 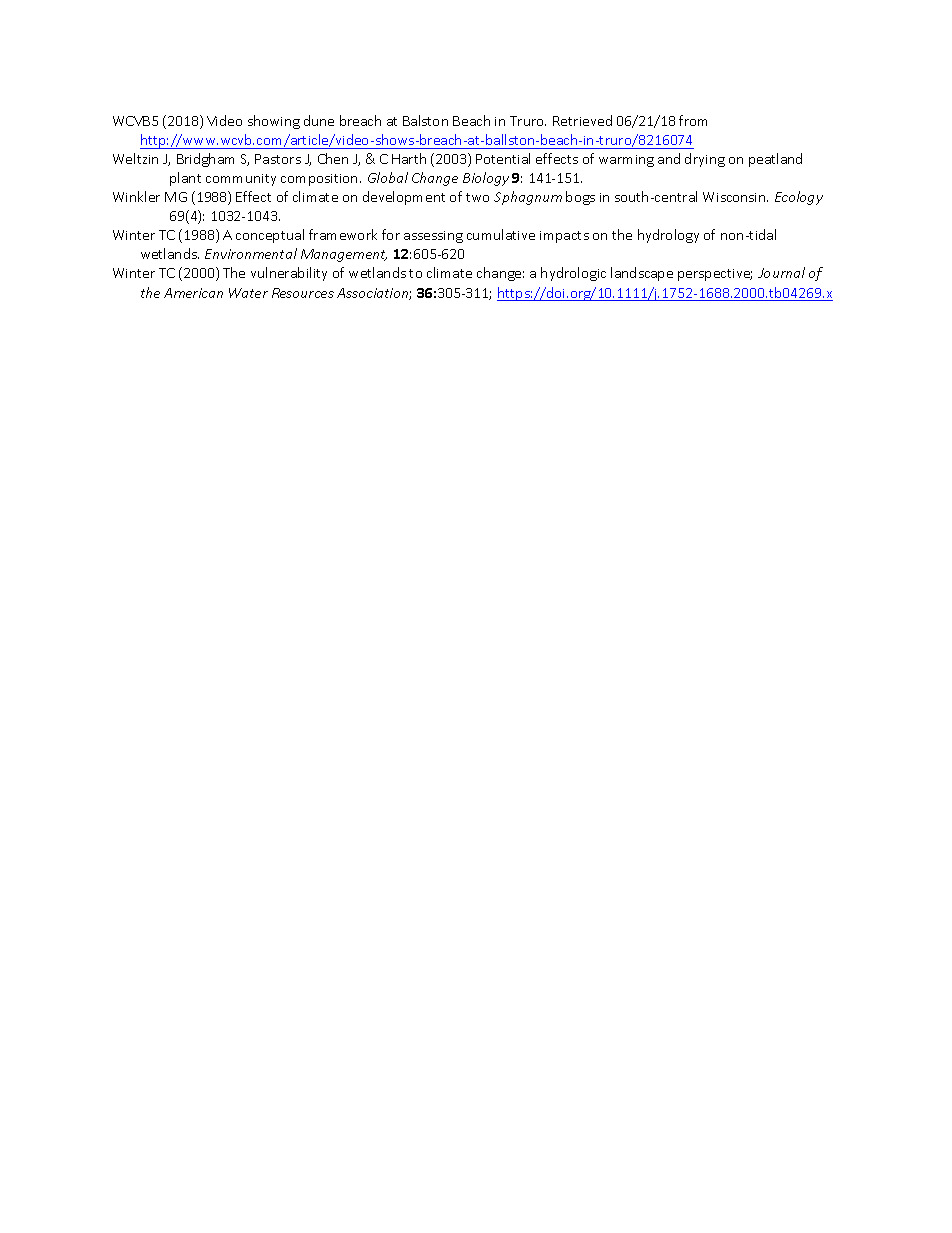 I want to click on American, so click(x=193, y=293).
